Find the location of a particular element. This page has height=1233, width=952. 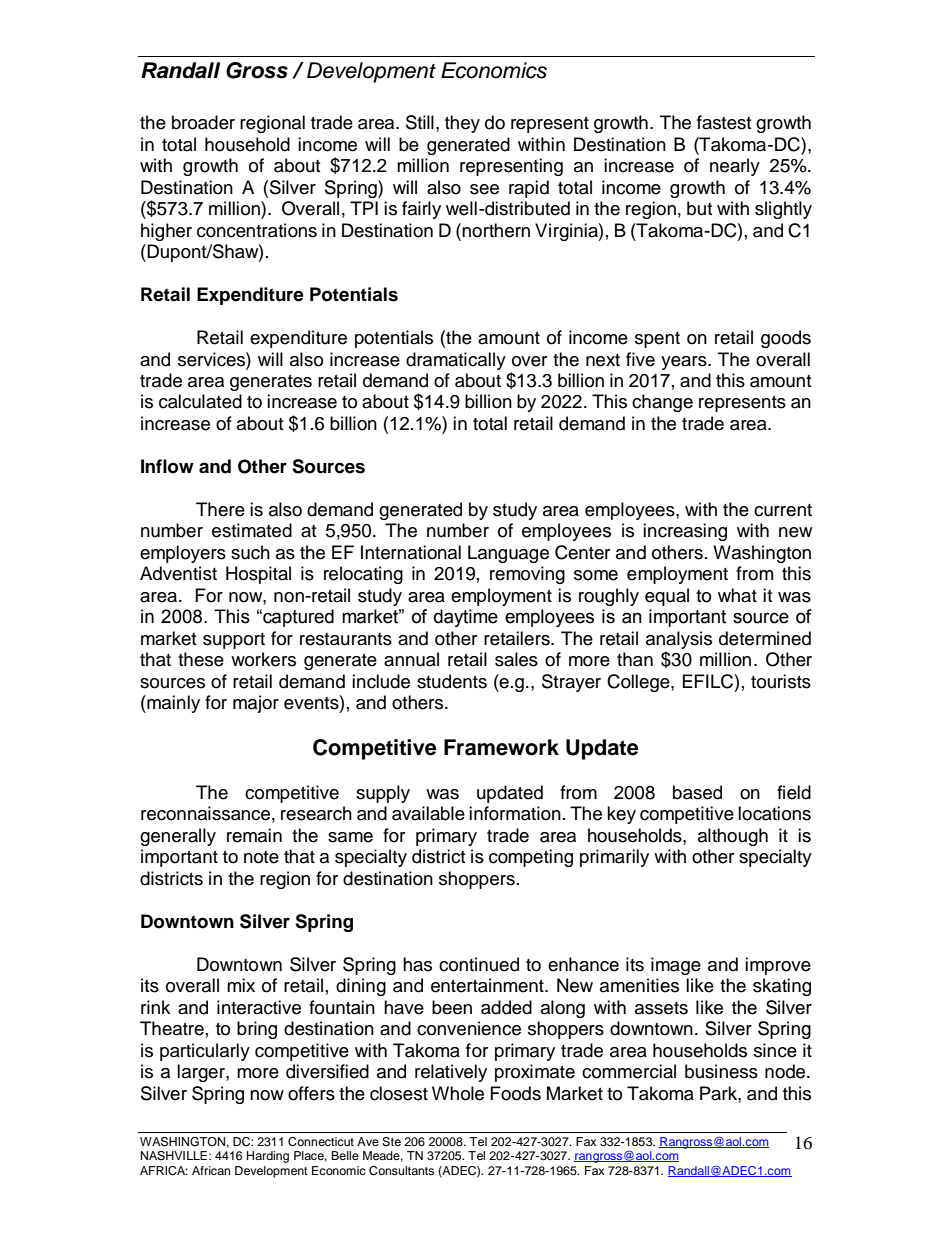

Harding is located at coordinates (268, 1157).
